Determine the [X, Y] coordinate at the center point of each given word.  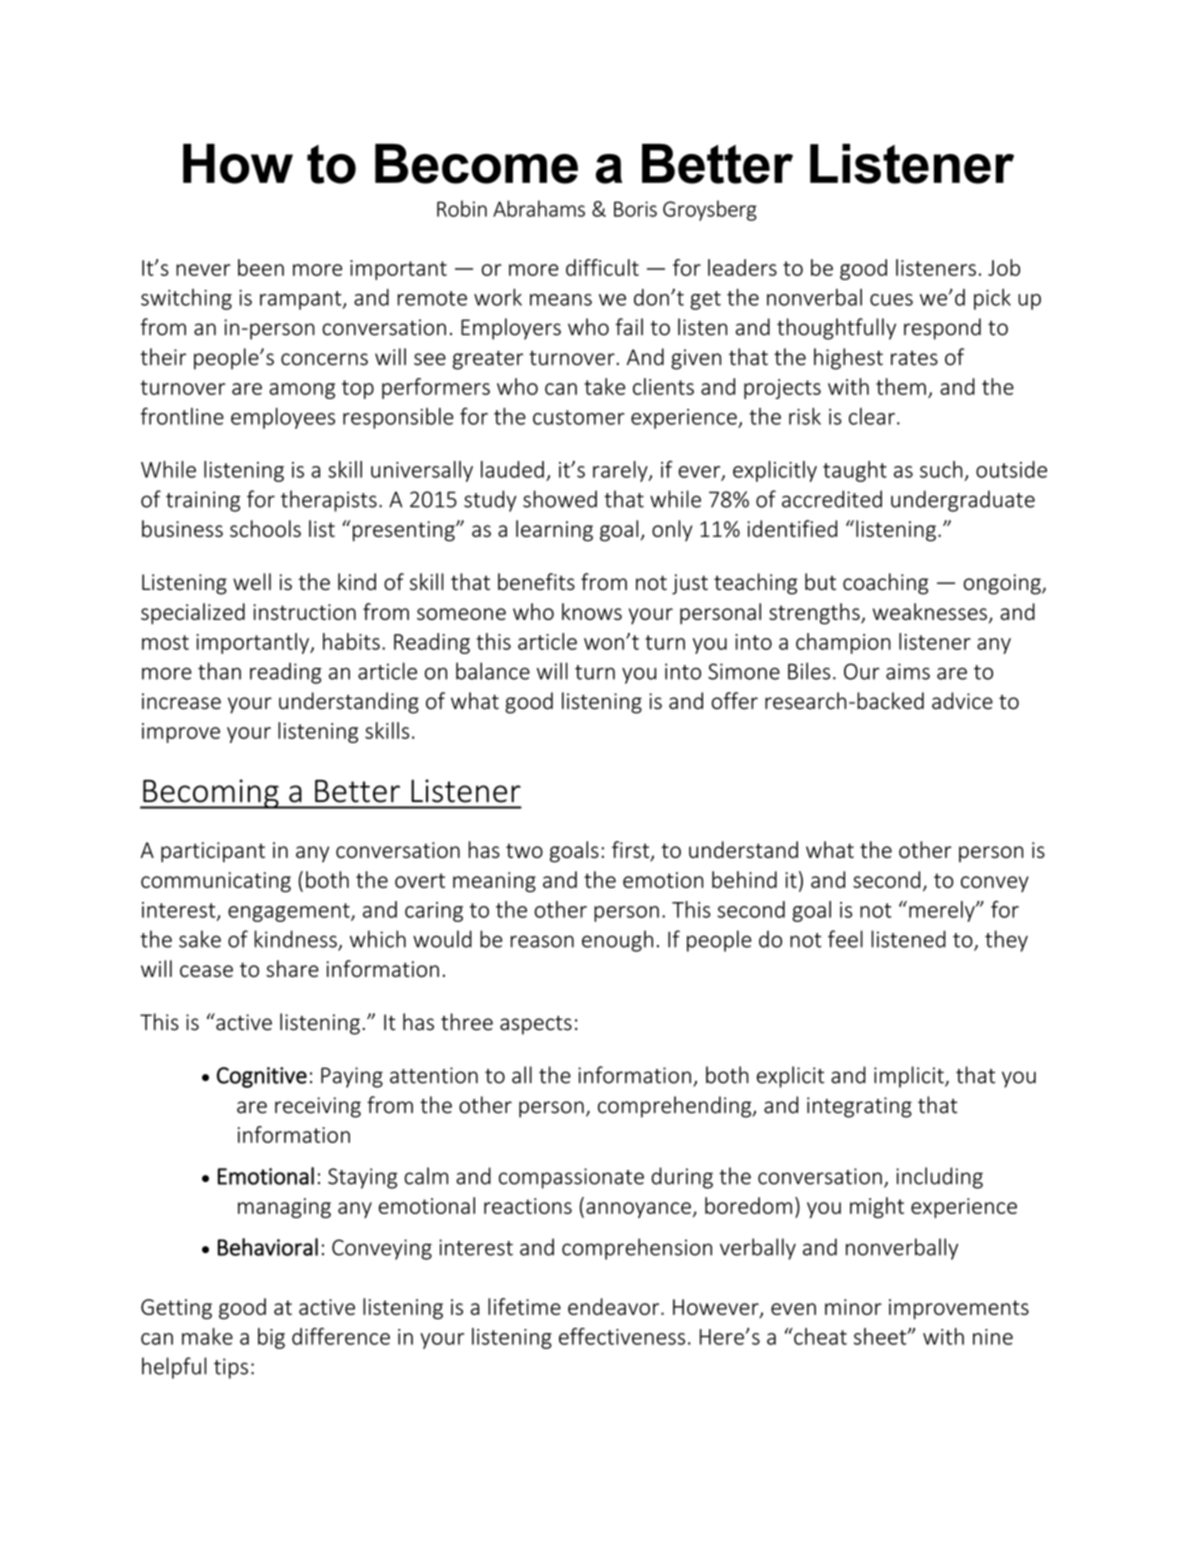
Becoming [211, 794]
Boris [635, 209]
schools [265, 528]
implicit [910, 1077]
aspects [536, 1025]
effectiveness [622, 1336]
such [941, 469]
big [271, 1338]
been [261, 267]
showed [560, 499]
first [632, 851]
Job [1004, 267]
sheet [881, 1336]
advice [962, 701]
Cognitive [262, 1077]
